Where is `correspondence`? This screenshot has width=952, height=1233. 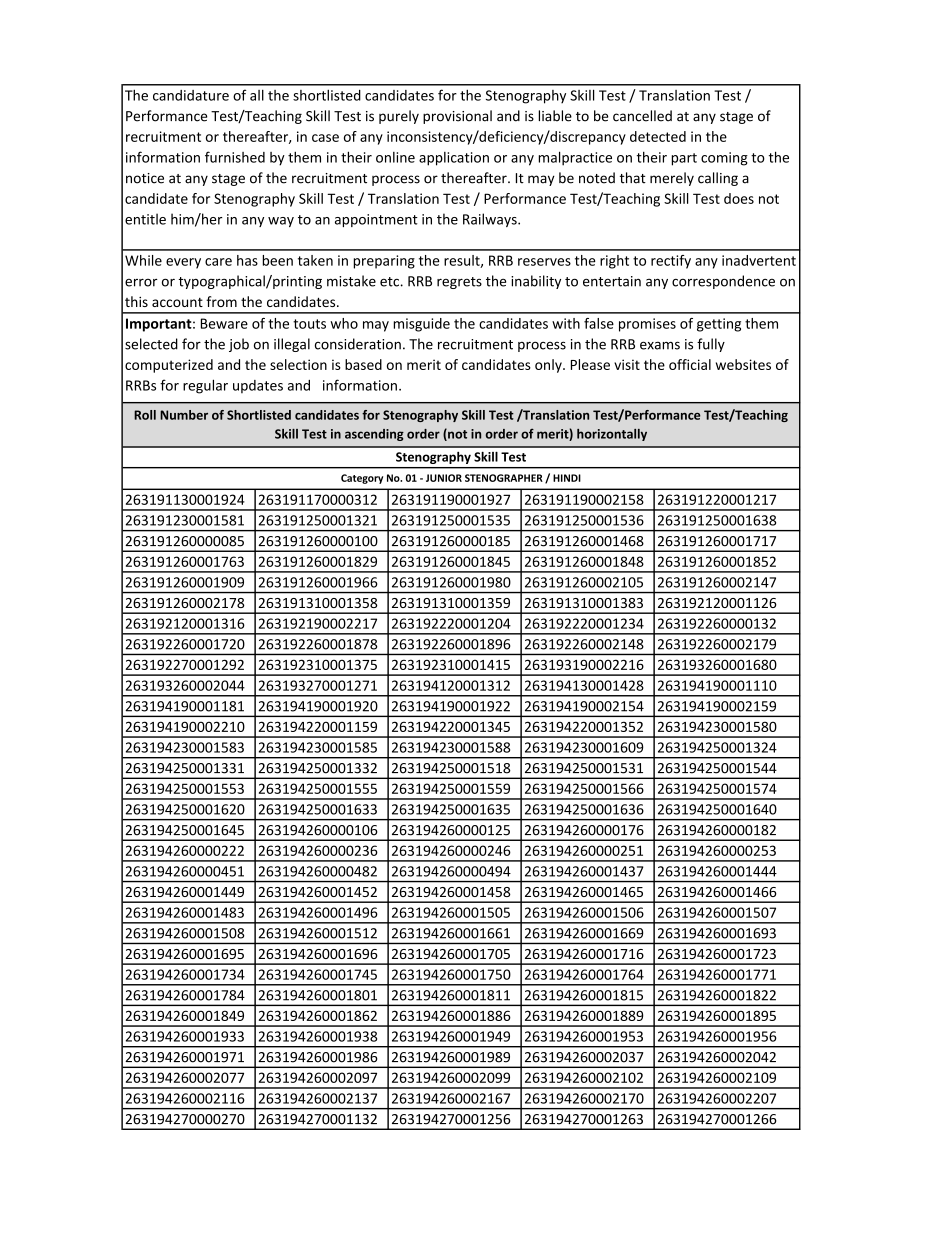
correspondence is located at coordinates (723, 282).
